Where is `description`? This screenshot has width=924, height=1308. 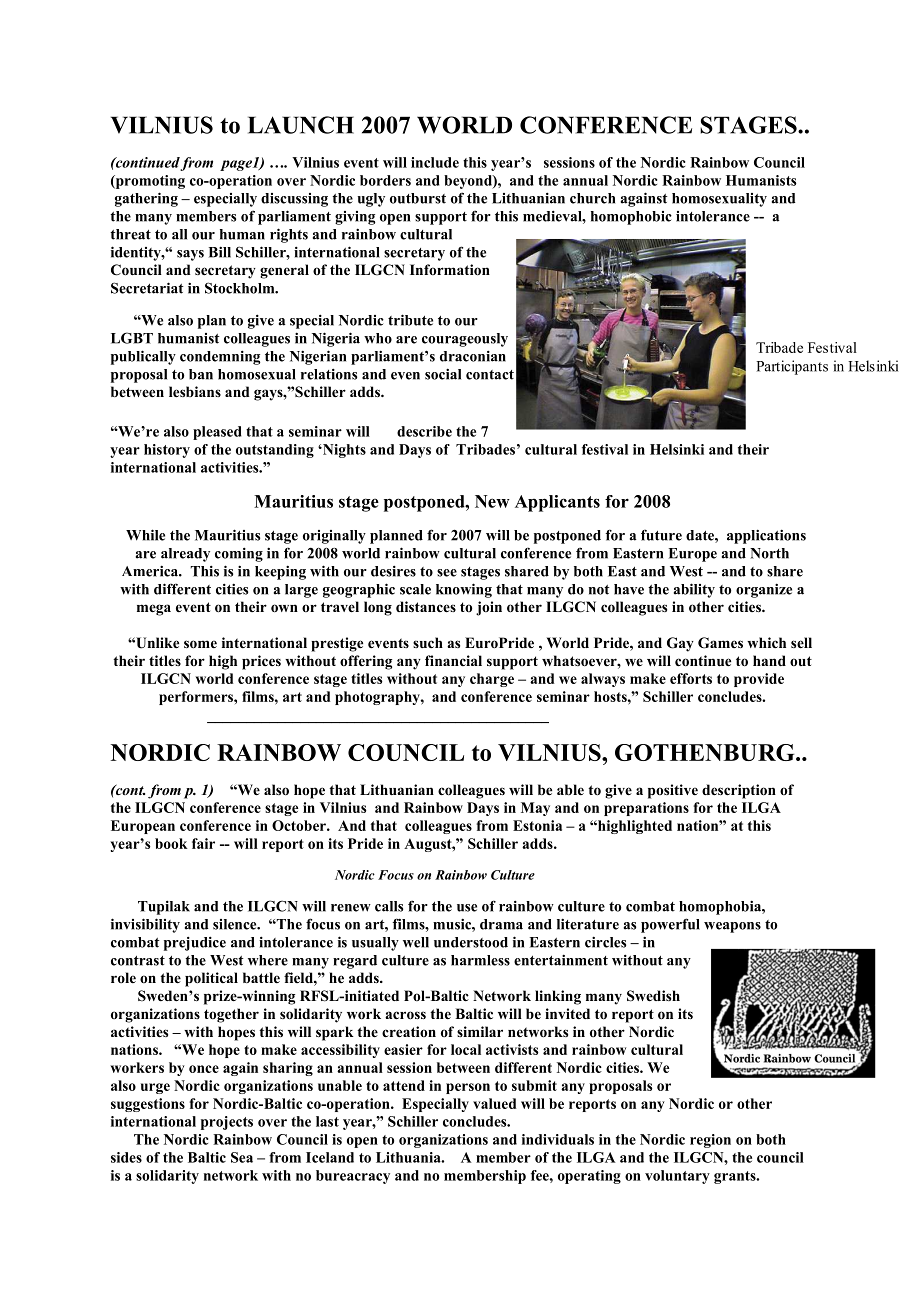
description is located at coordinates (739, 791).
